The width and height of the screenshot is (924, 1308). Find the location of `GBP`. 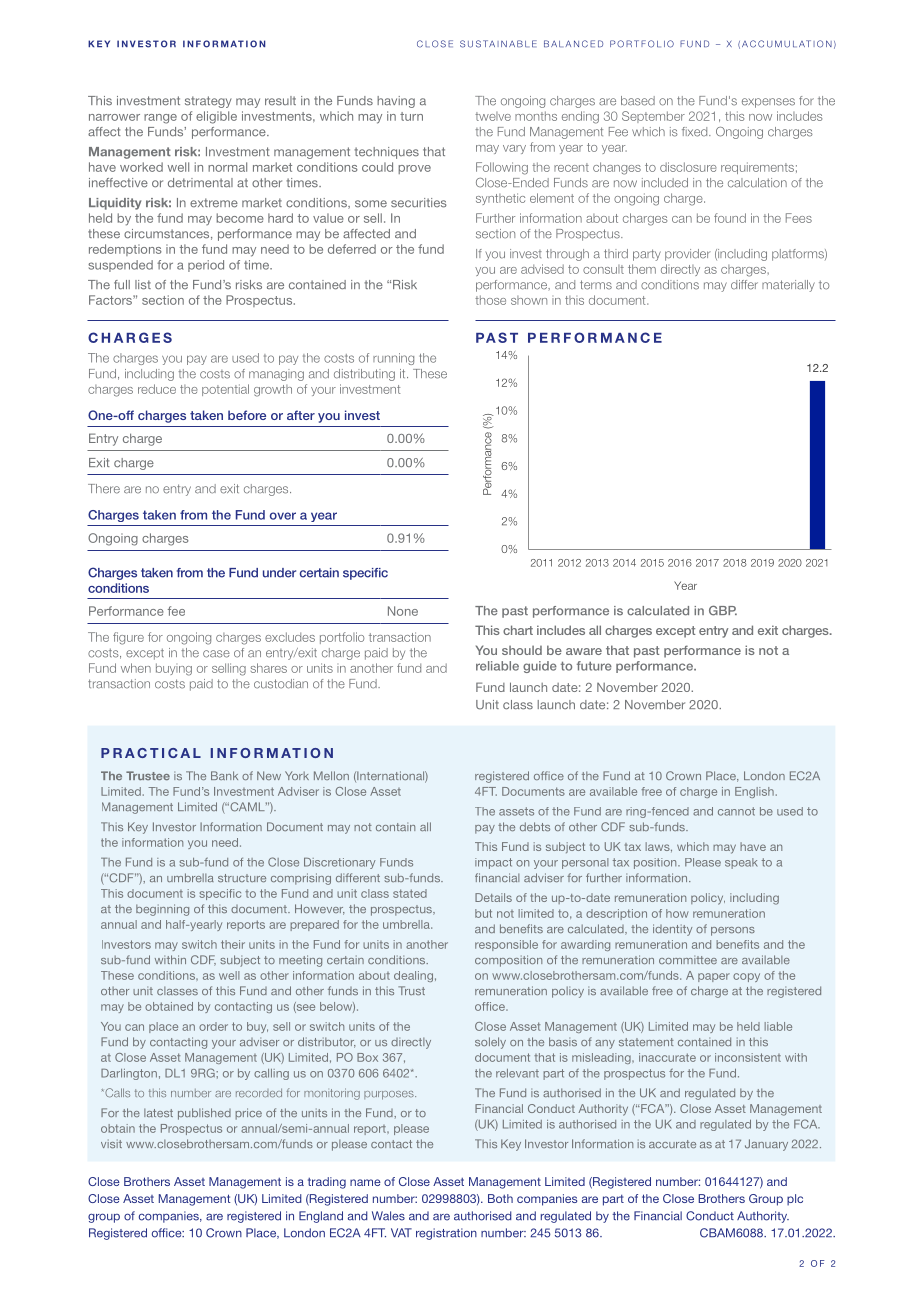

GBP is located at coordinates (723, 610).
